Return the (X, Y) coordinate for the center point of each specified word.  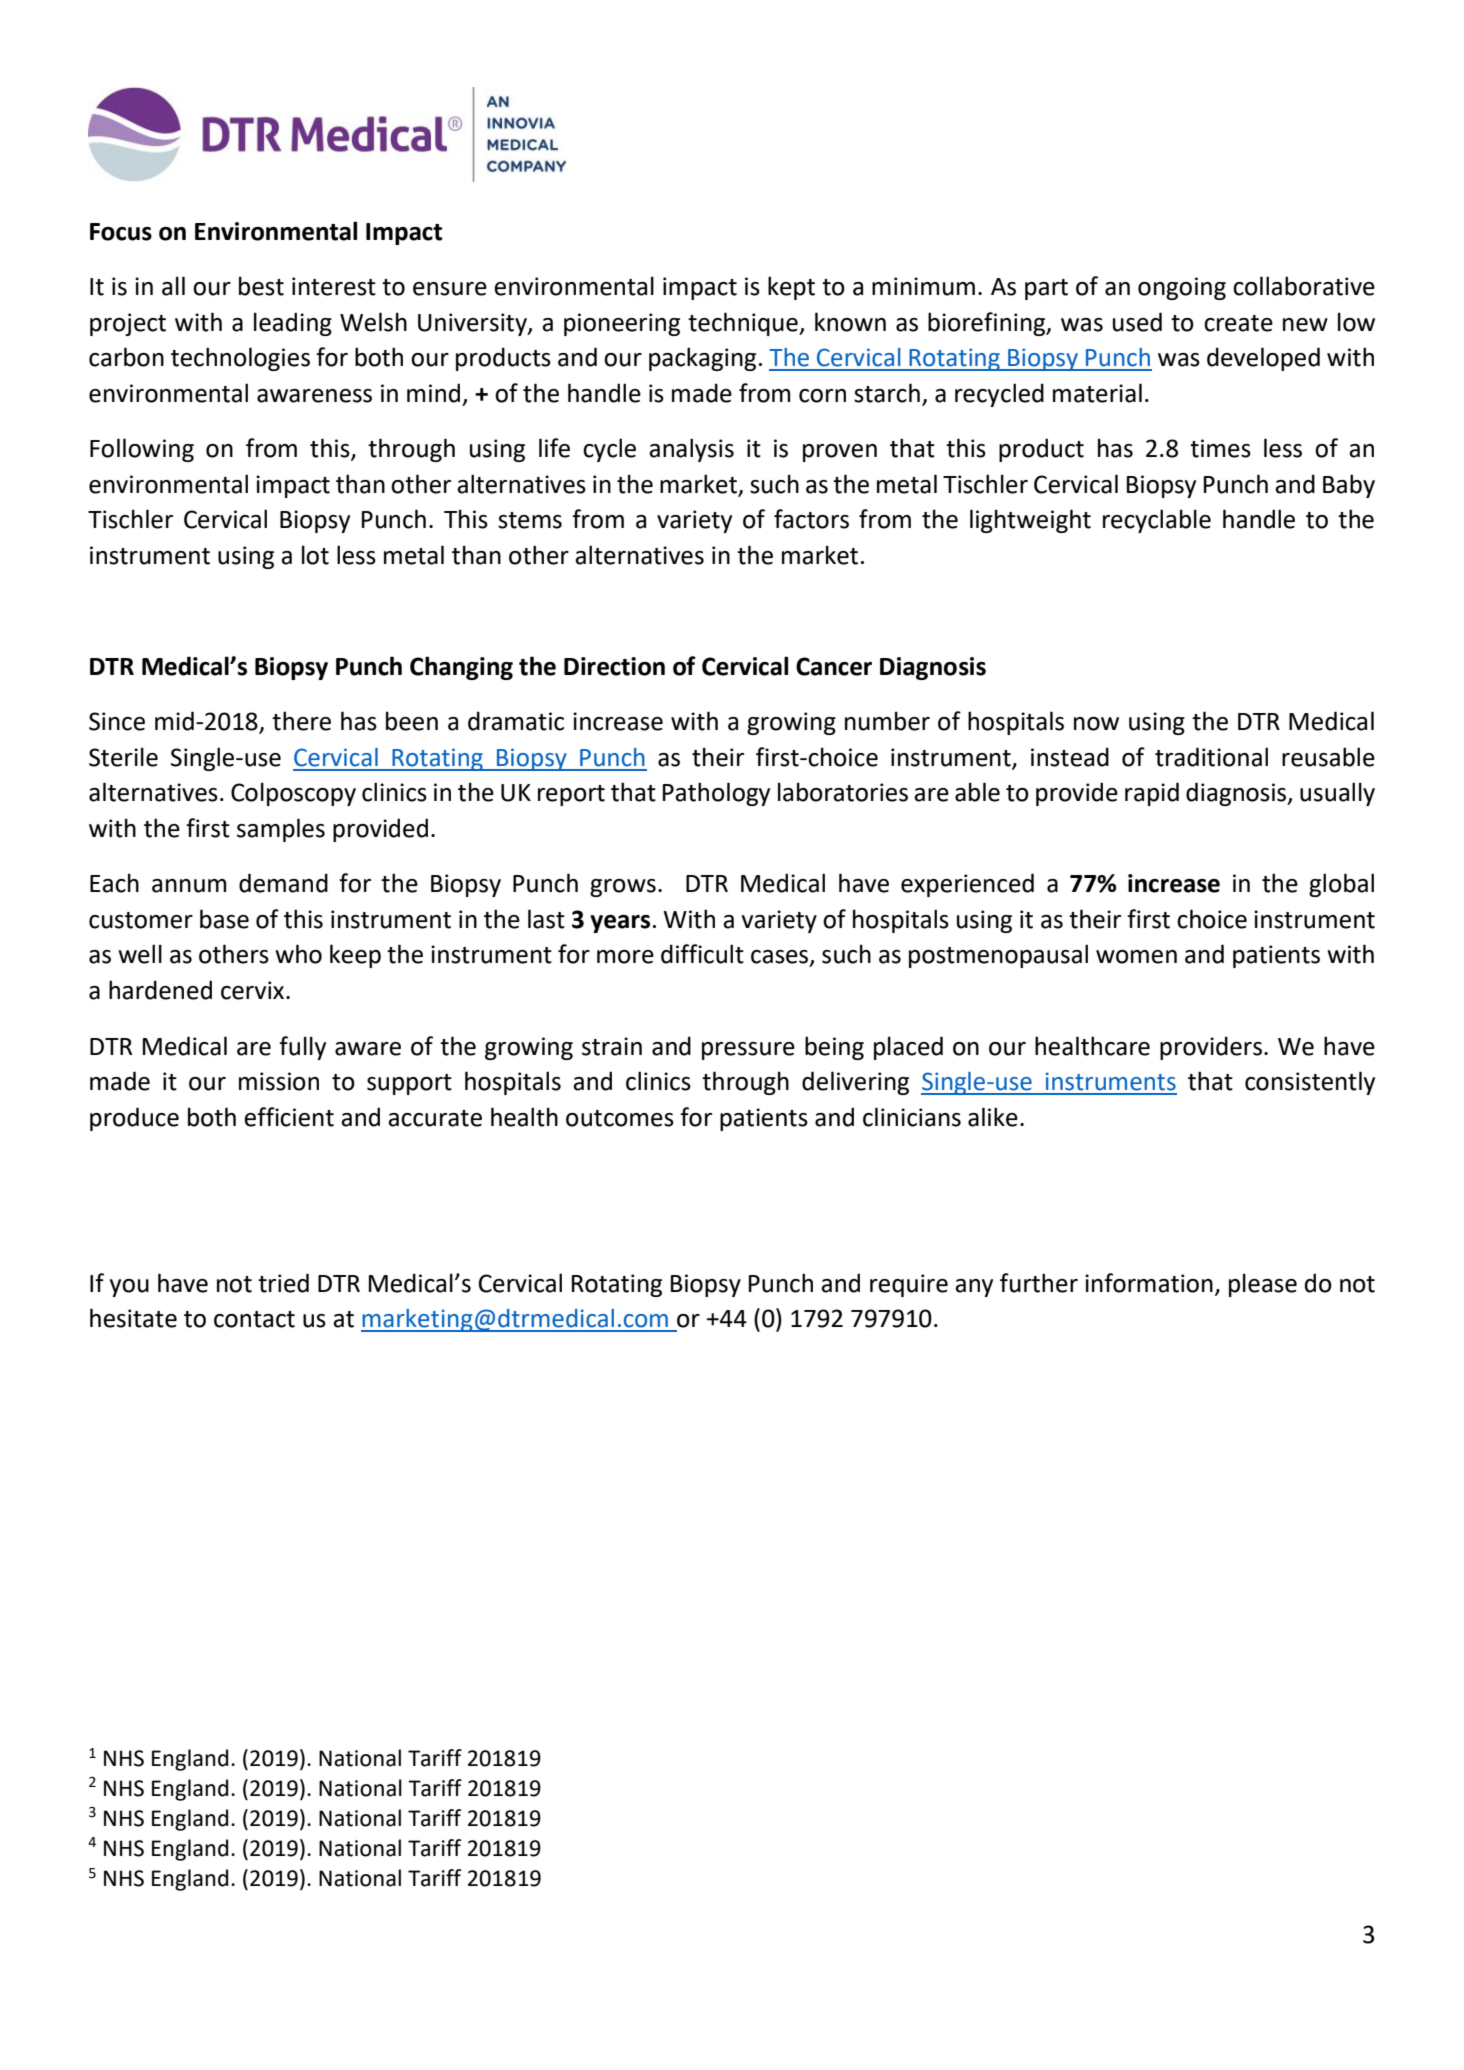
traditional (1211, 757)
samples (281, 830)
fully (302, 1048)
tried (283, 1283)
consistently (1310, 1083)
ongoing (1182, 288)
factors (811, 519)
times (1220, 448)
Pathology (716, 794)
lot (315, 555)
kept (791, 288)
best (261, 286)
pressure (748, 1051)
